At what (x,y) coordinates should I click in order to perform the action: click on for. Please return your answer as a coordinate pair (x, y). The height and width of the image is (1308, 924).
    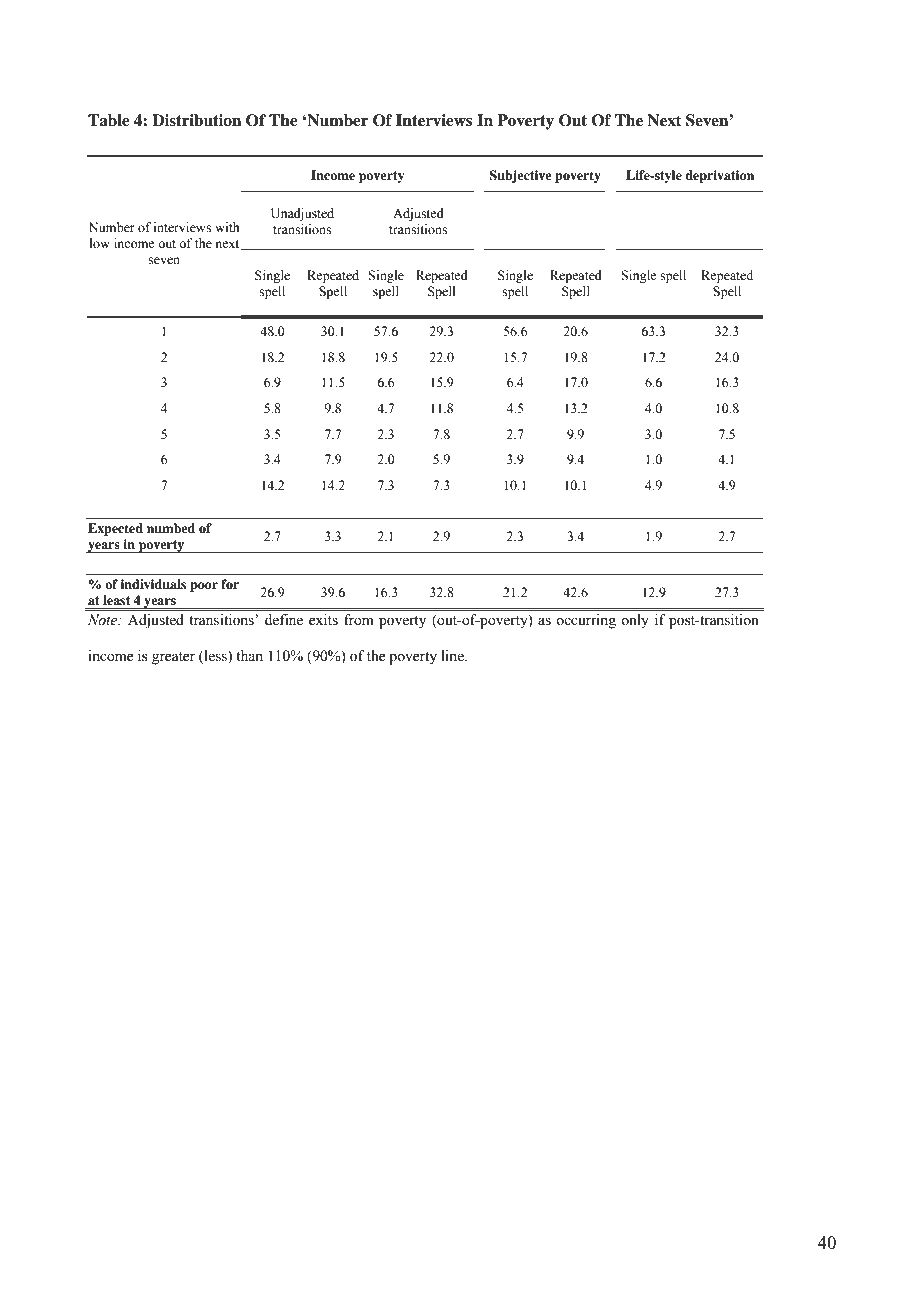
    Looking at the image, I should click on (230, 584).
